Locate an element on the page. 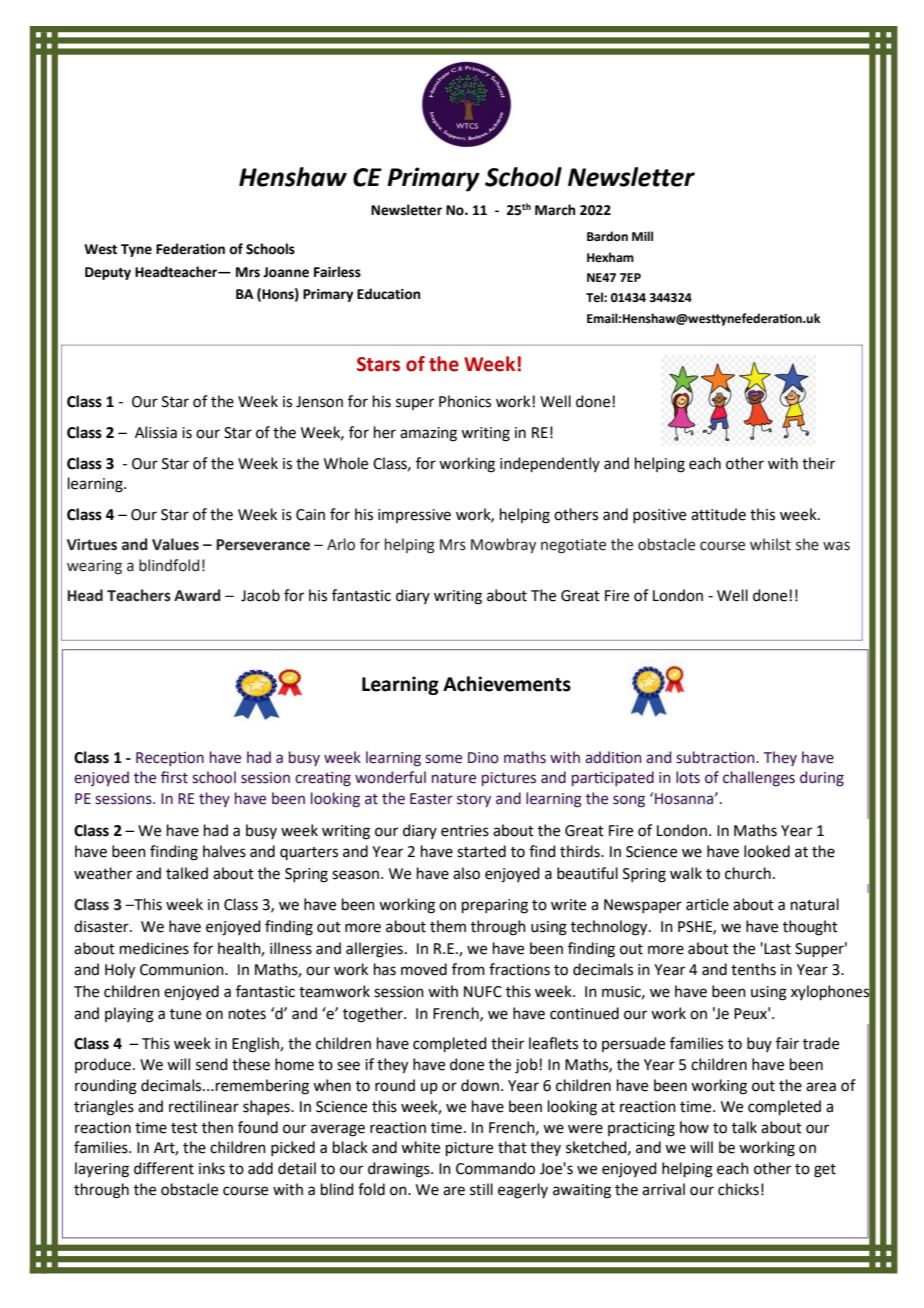  different is located at coordinates (164, 1168).
